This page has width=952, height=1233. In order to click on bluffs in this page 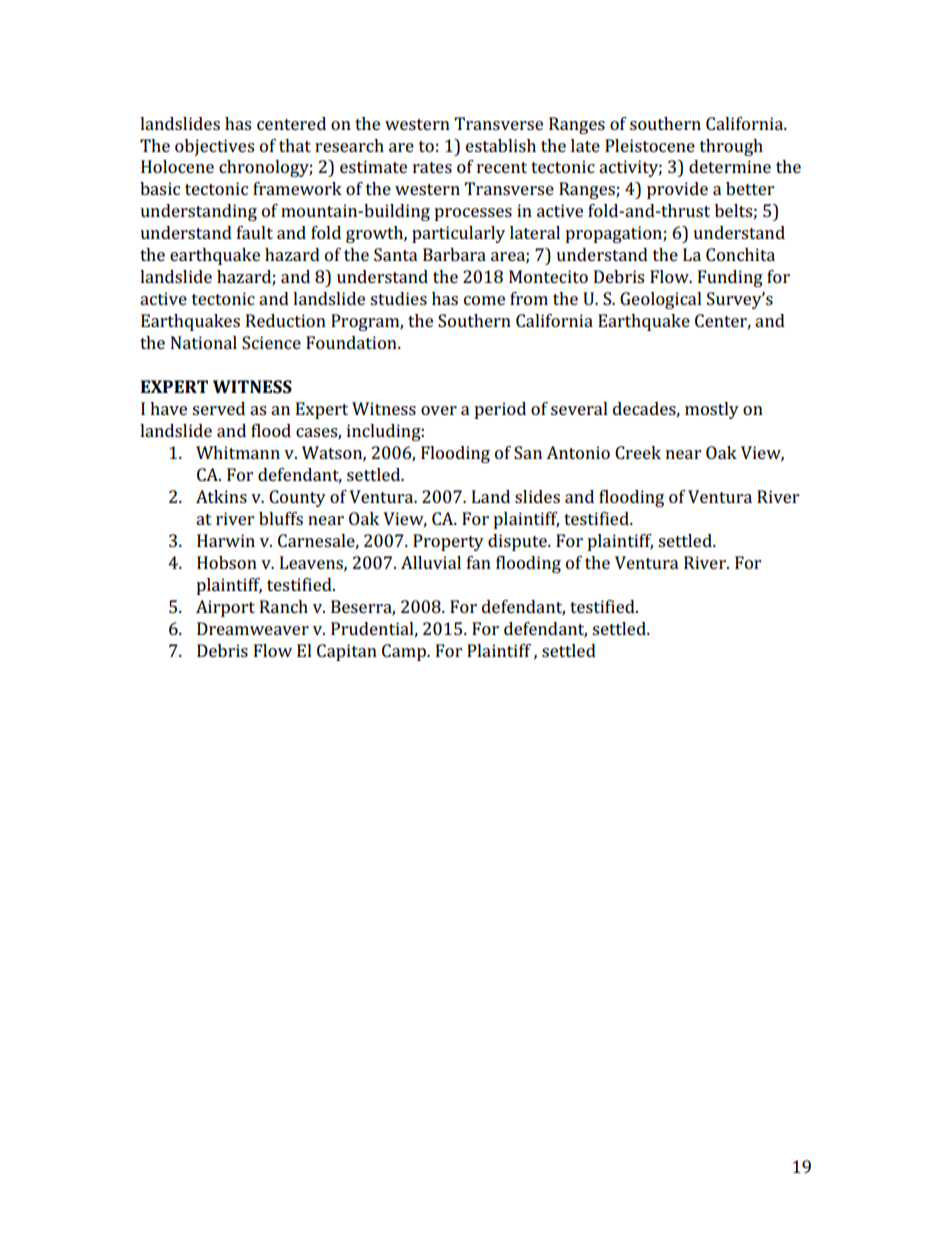, I will do `click(281, 518)`.
